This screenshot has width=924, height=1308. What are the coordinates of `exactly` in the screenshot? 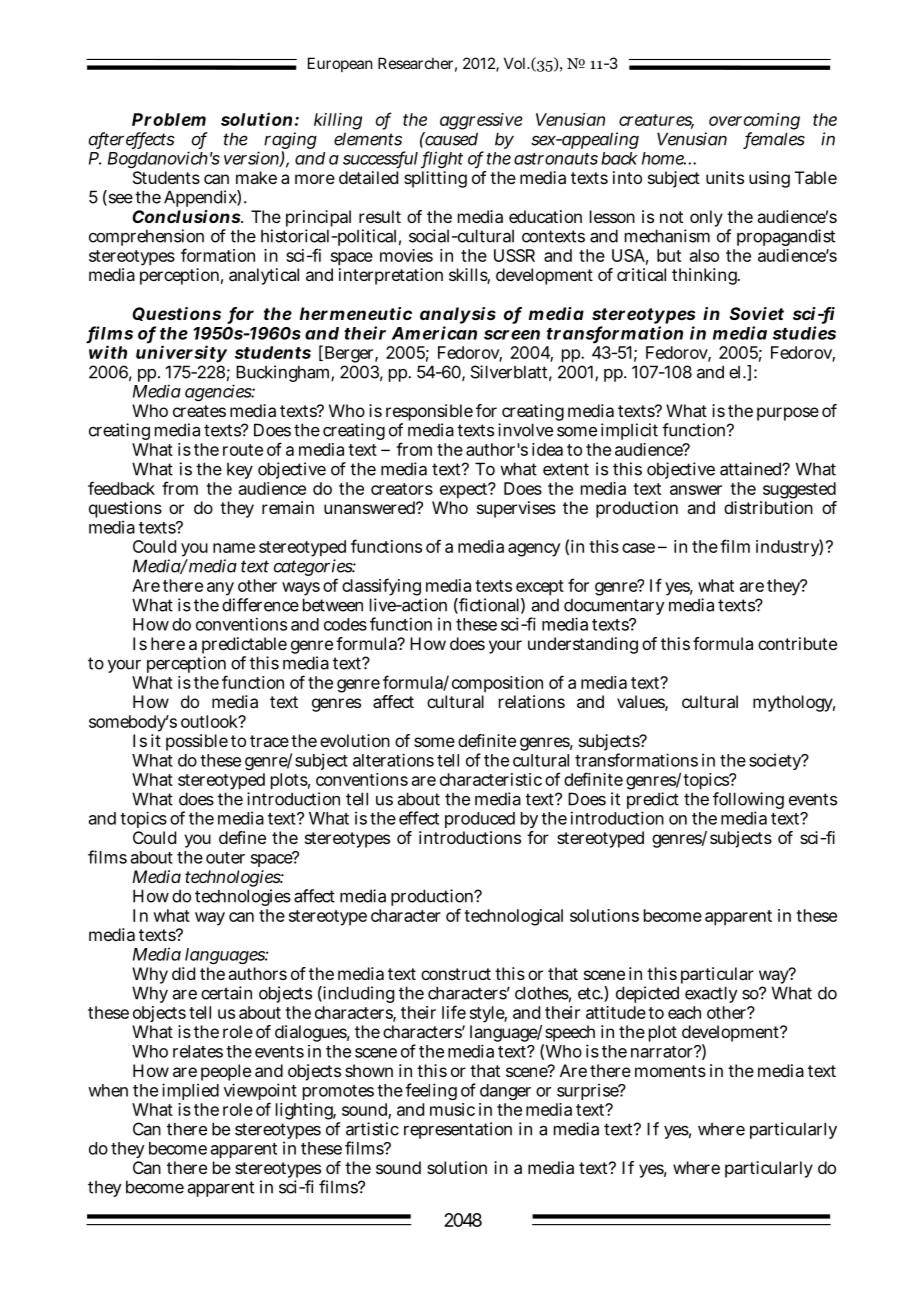 It's located at (711, 994).
